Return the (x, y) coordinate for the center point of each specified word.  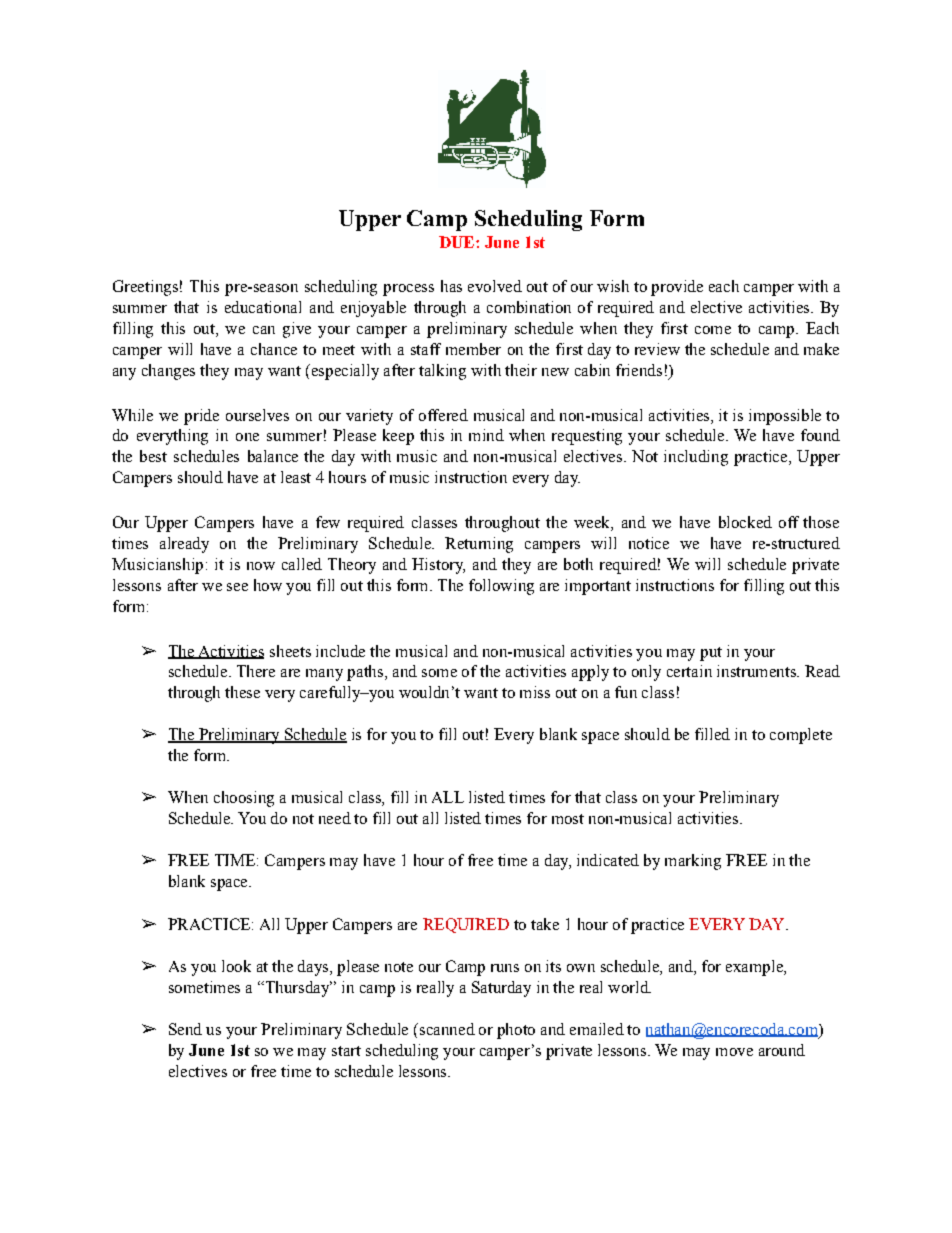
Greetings (145, 288)
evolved (495, 286)
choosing (244, 799)
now (261, 566)
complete (801, 736)
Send (185, 1029)
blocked (745, 522)
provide (677, 288)
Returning (479, 545)
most (568, 819)
